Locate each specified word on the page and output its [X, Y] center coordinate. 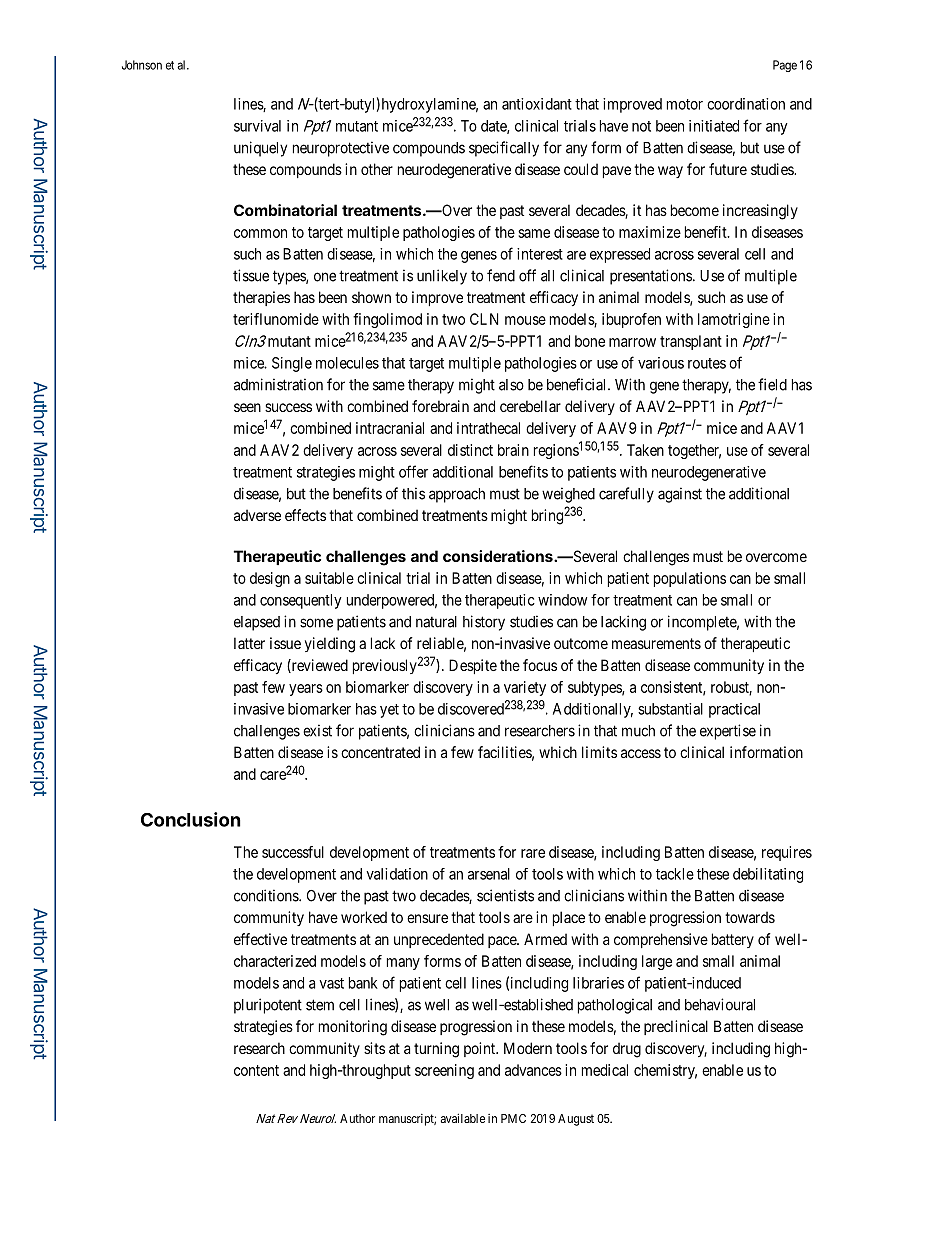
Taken [645, 450]
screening [444, 1071]
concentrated [380, 752]
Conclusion [191, 819]
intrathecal [488, 428]
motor [685, 104]
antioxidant [537, 104]
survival [257, 126]
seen [247, 407]
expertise [728, 732]
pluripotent [268, 1006]
